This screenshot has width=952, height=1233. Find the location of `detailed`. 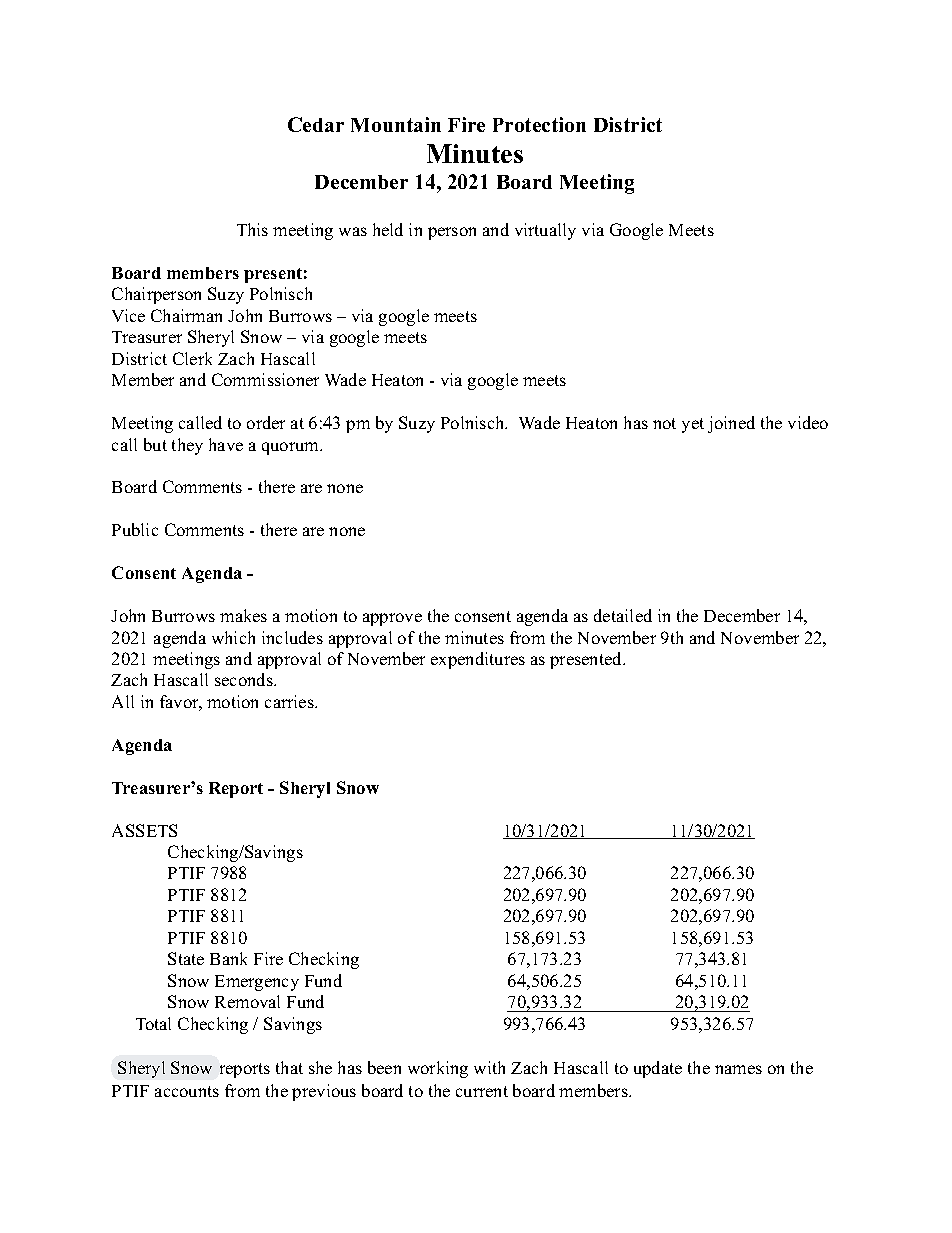

detailed is located at coordinates (623, 615).
